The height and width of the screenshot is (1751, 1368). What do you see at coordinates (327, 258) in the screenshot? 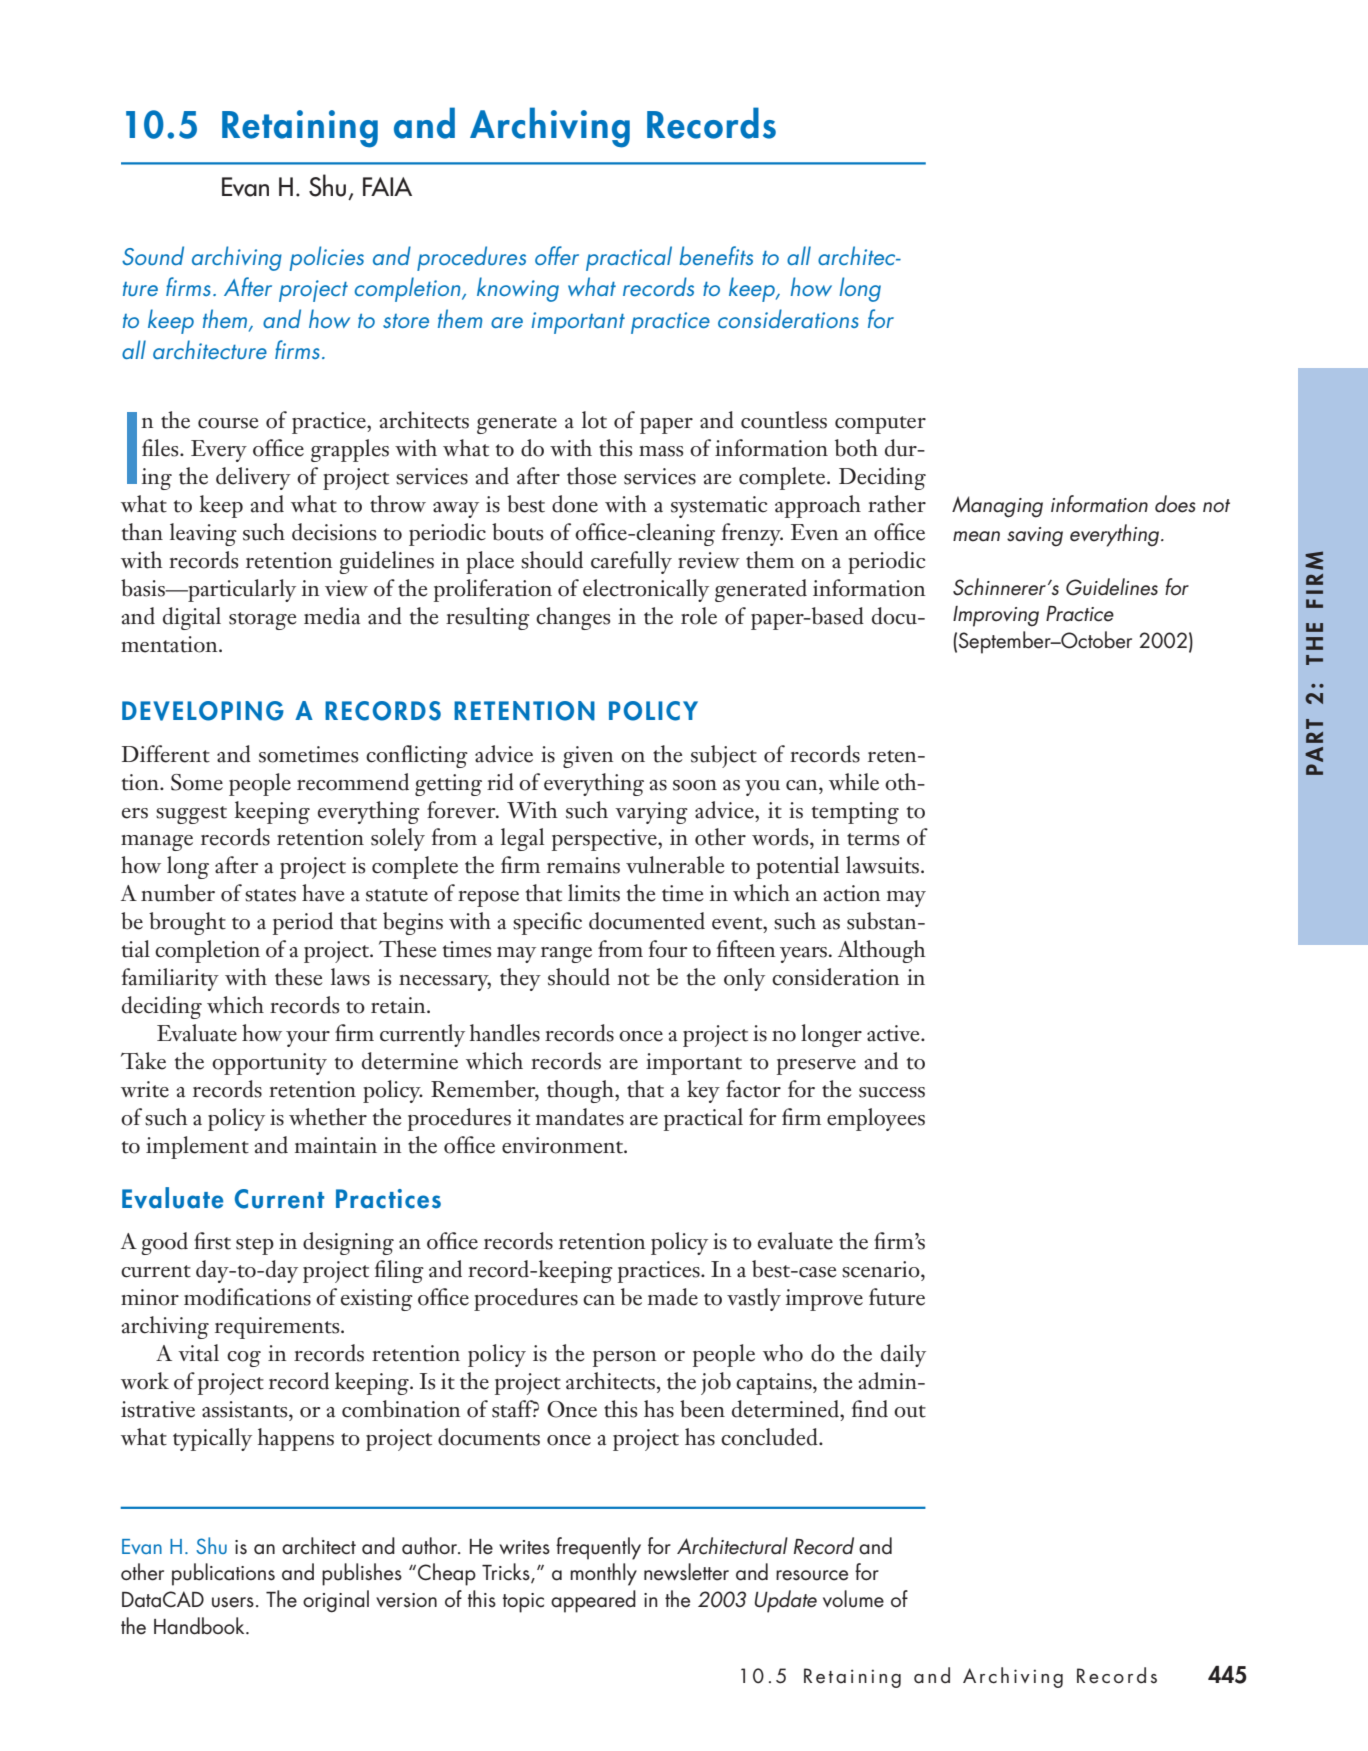
I see `policies` at bounding box center [327, 258].
